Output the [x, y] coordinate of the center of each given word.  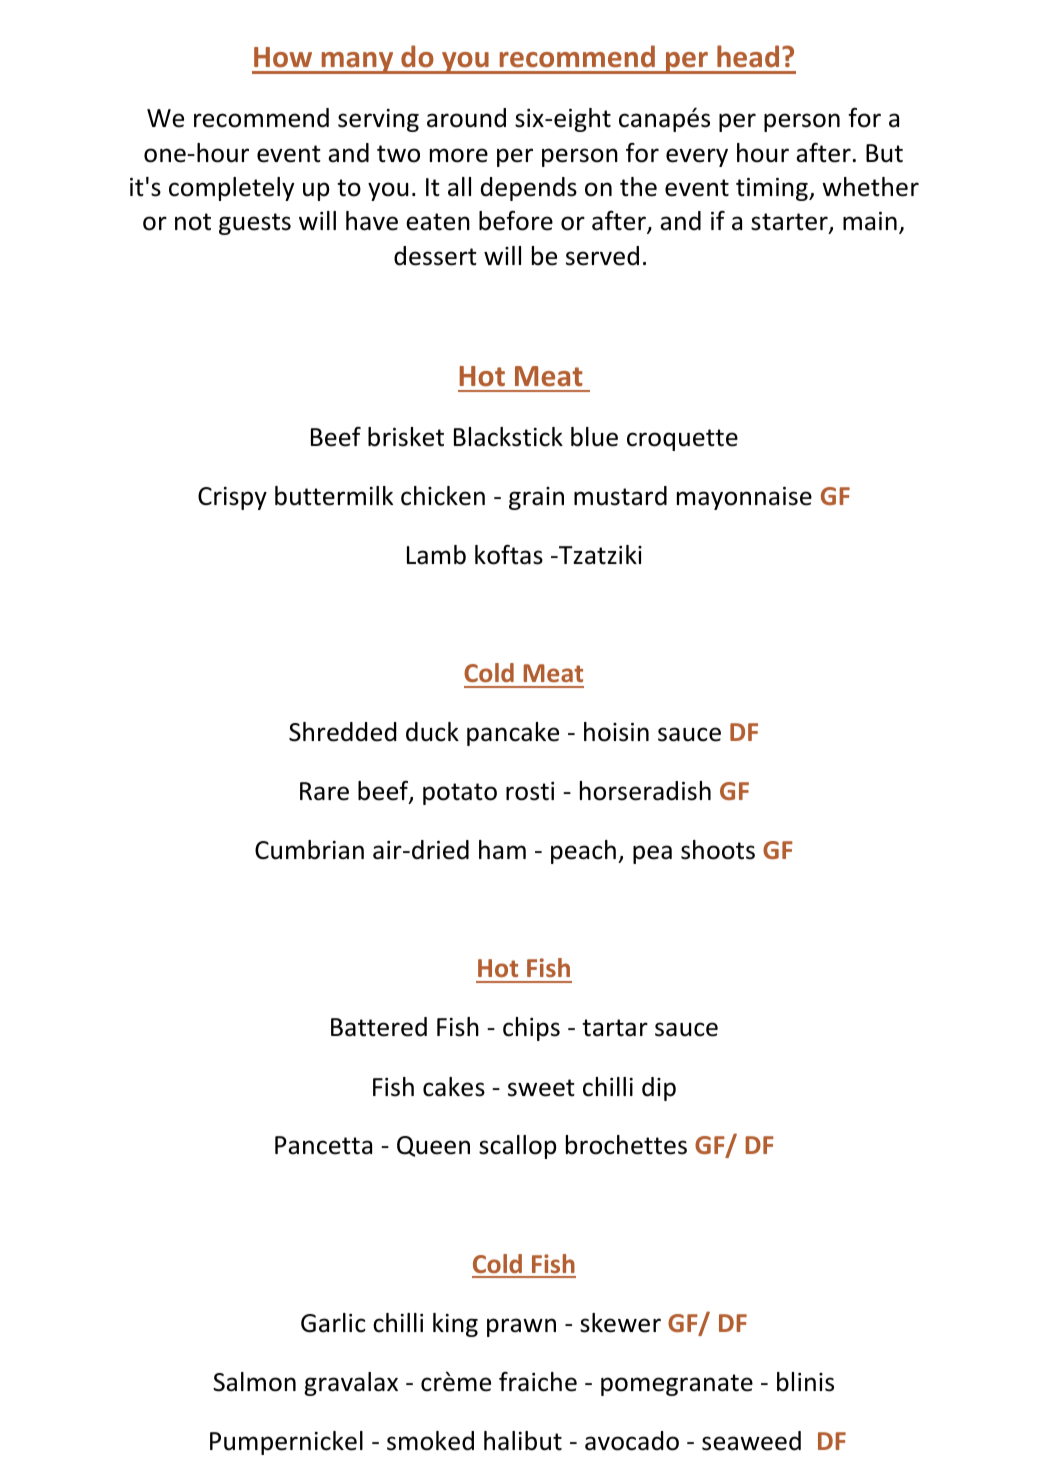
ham [502, 850]
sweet [541, 1088]
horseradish [645, 791]
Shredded [342, 732]
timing [773, 189]
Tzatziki [599, 555]
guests [255, 224]
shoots [718, 850]
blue [594, 437]
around [466, 118]
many [357, 63]
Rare [324, 791]
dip [659, 1089]
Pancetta [323, 1145]
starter [790, 223]
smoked [430, 1441]
